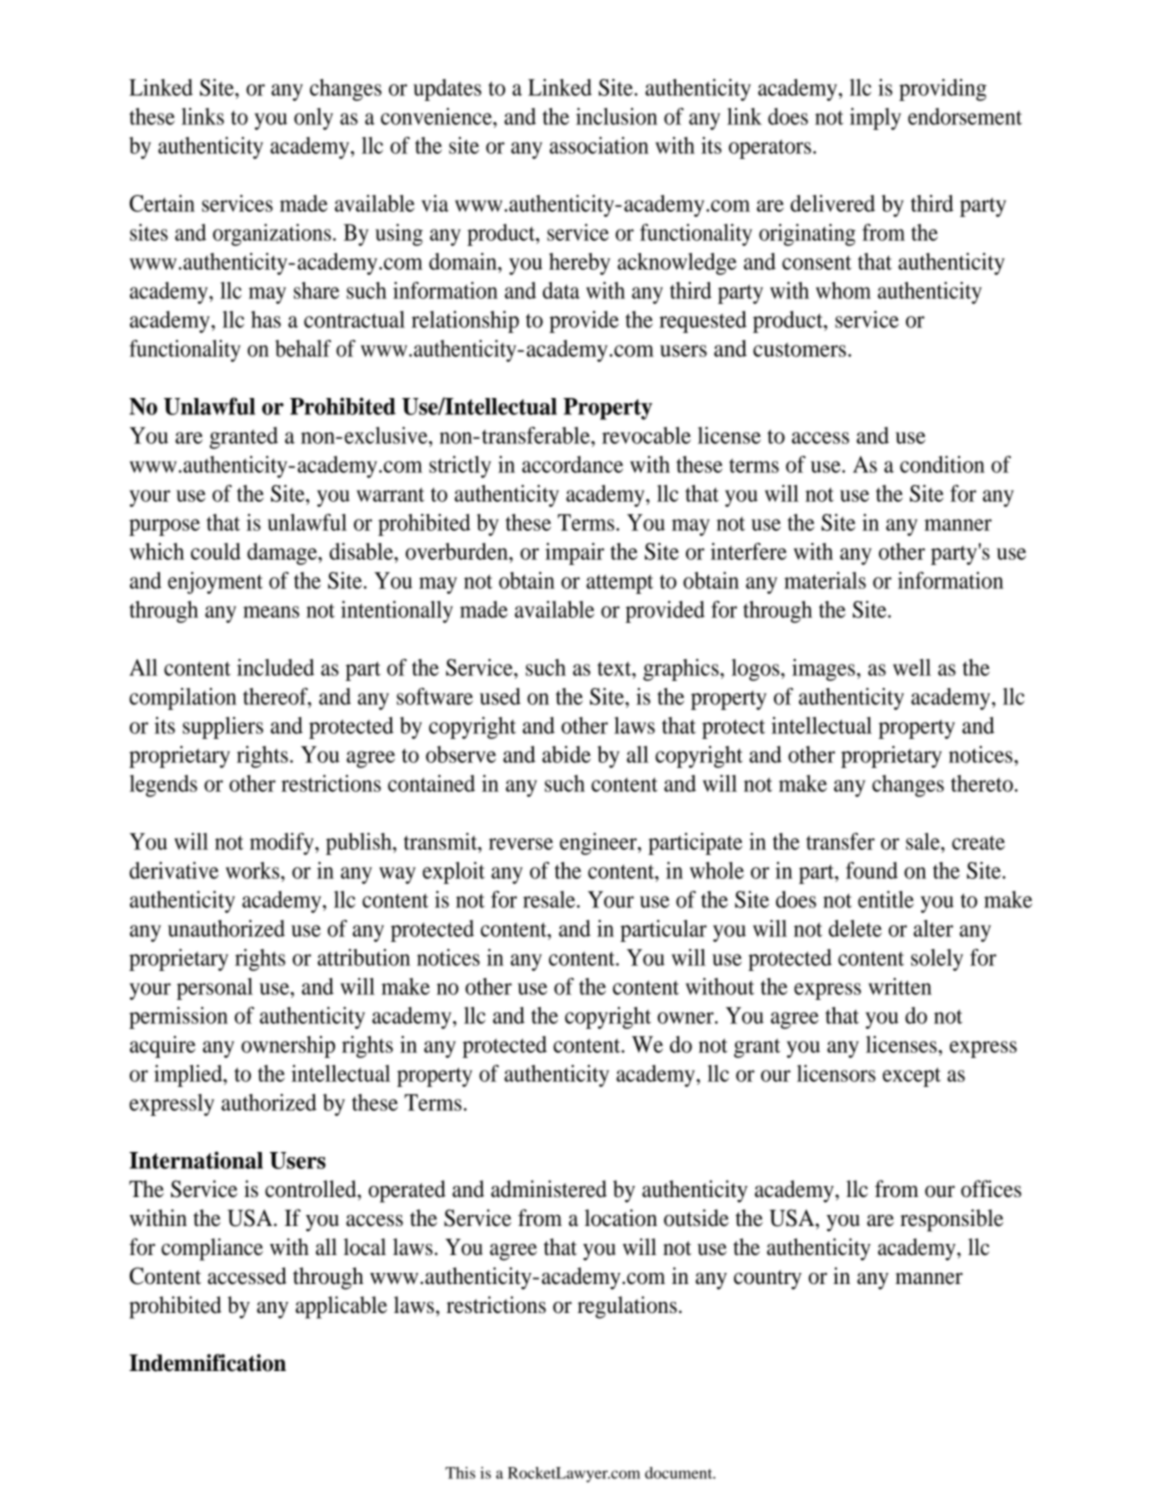  What do you see at coordinates (574, 554) in the image?
I see `impair` at bounding box center [574, 554].
